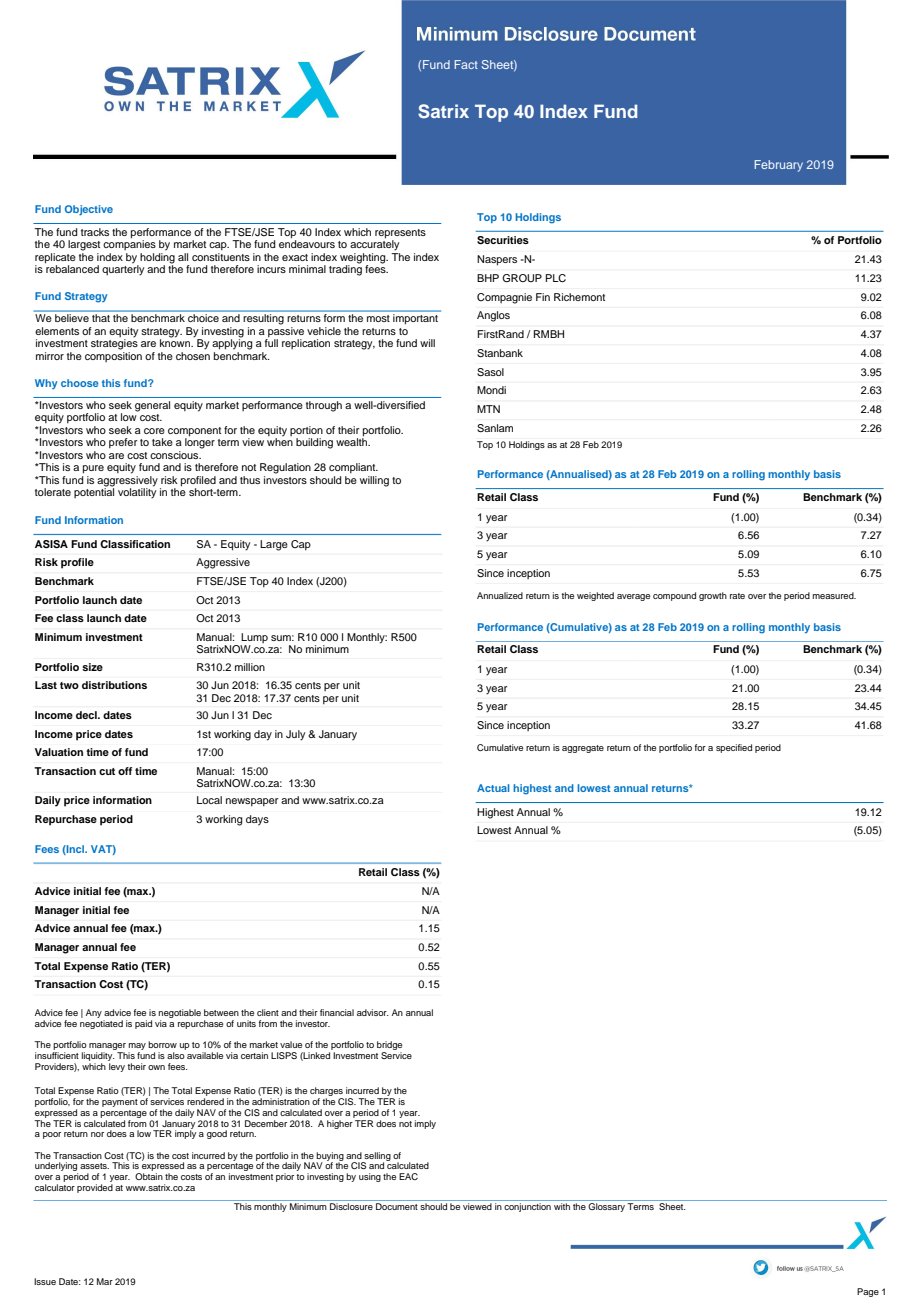 The width and height of the screenshot is (924, 1304). What do you see at coordinates (113, 357) in the screenshot?
I see `composition` at bounding box center [113, 357].
